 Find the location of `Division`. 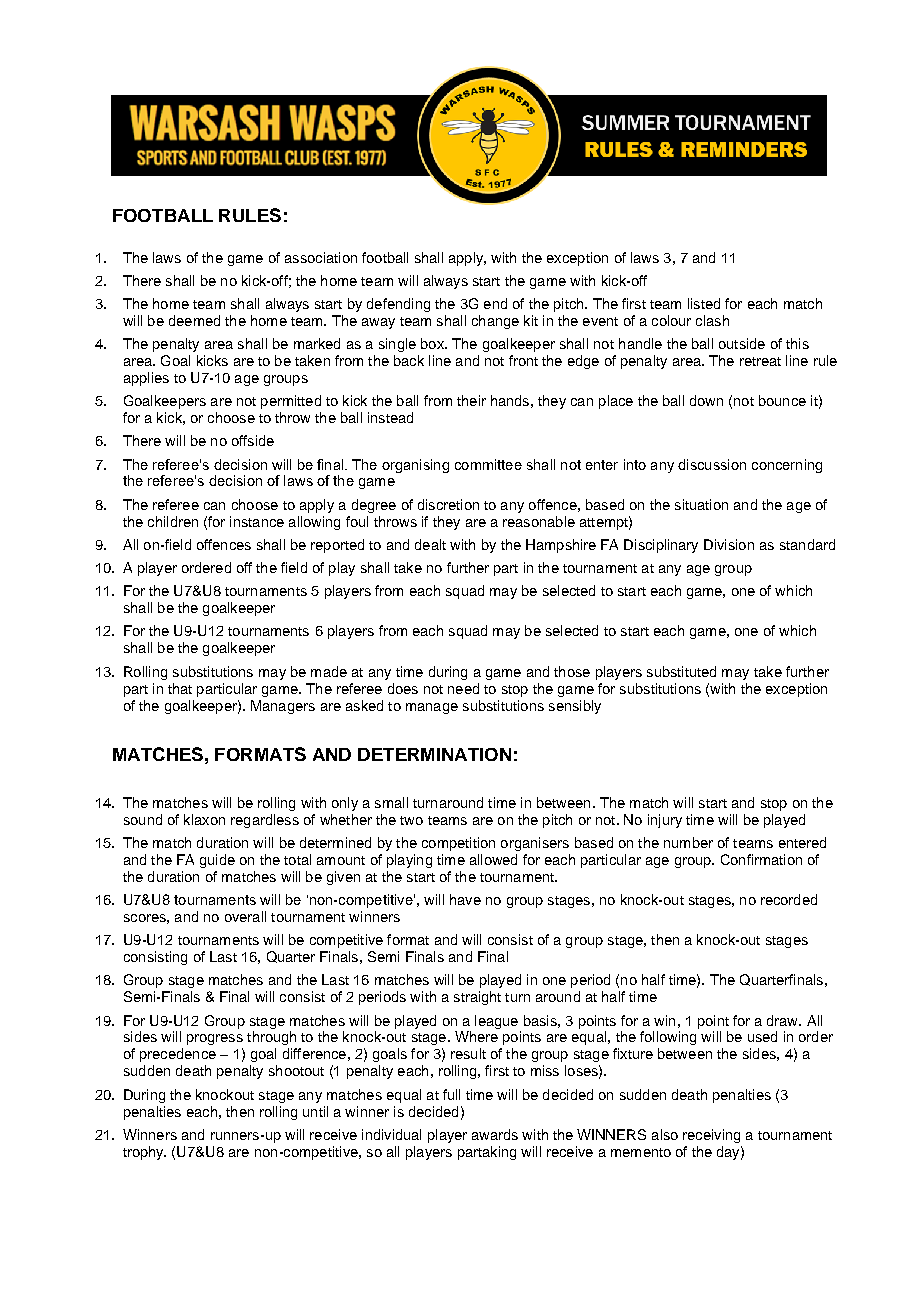

Division is located at coordinates (729, 544).
